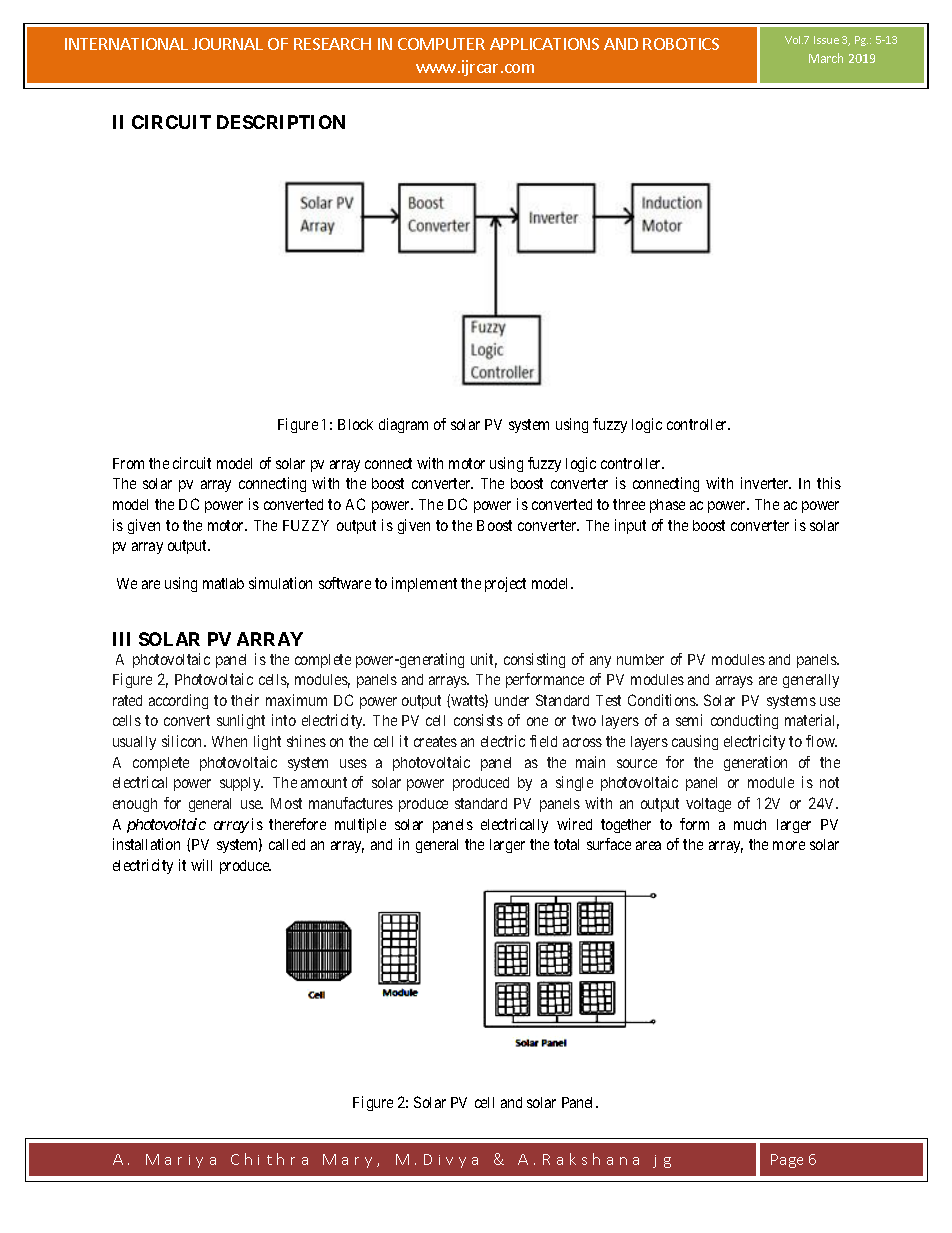 The image size is (952, 1233). Describe the element at coordinates (223, 583) in the screenshot. I see `matlab` at that location.
